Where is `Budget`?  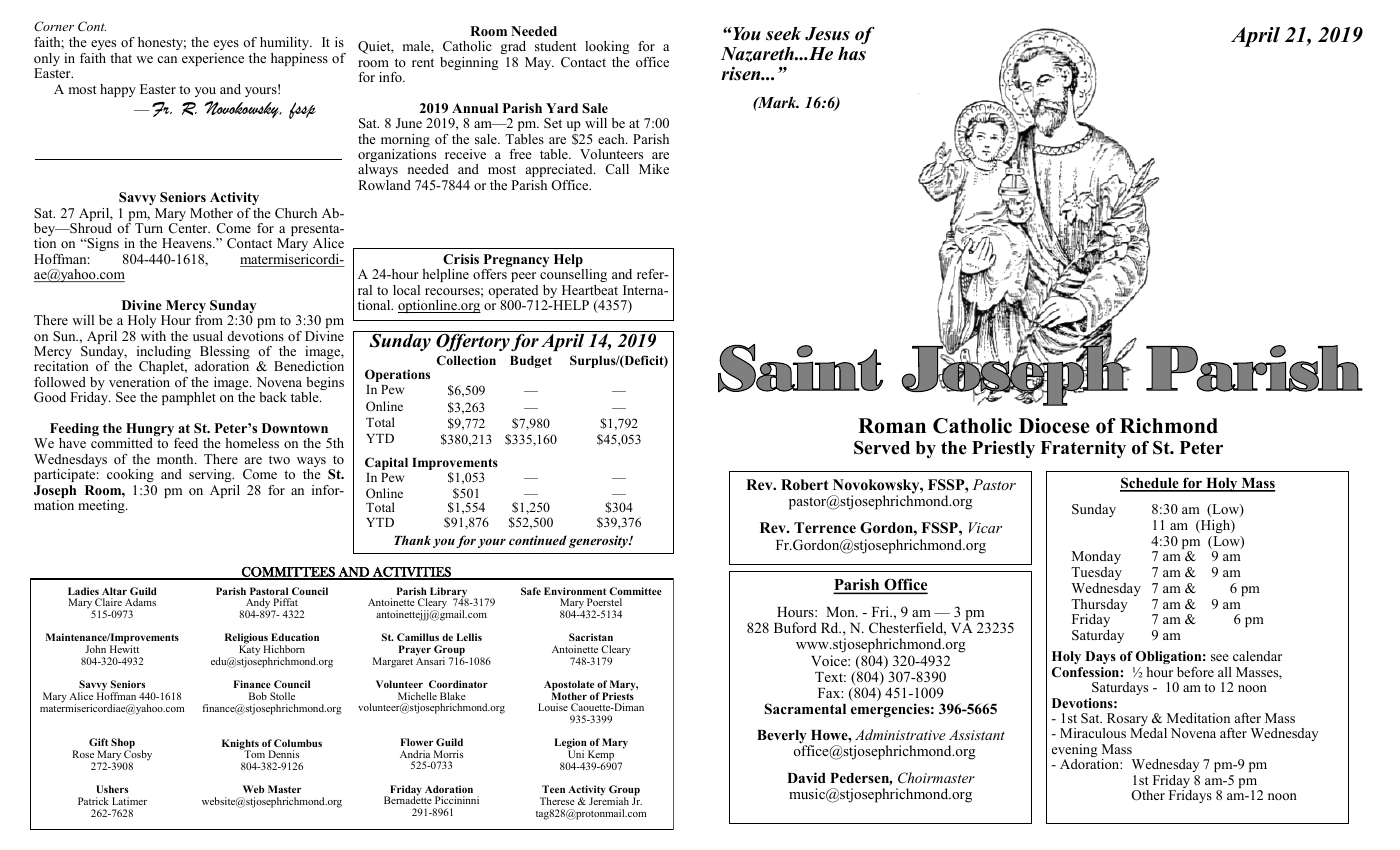
Budget is located at coordinates (531, 362).
